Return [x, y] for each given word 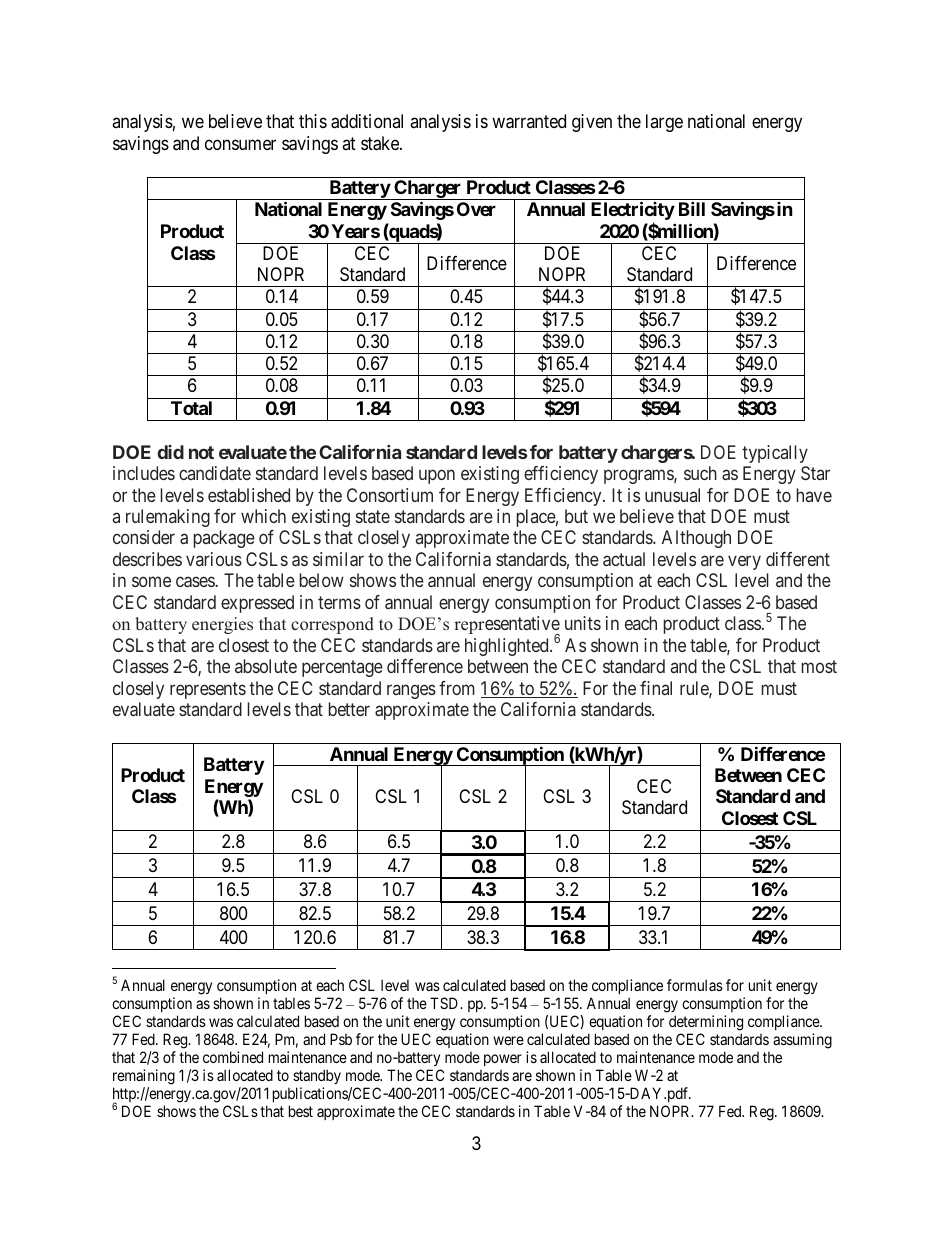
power [503, 1060]
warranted [529, 121]
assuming [802, 1041]
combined [233, 1057]
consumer [240, 144]
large [664, 123]
